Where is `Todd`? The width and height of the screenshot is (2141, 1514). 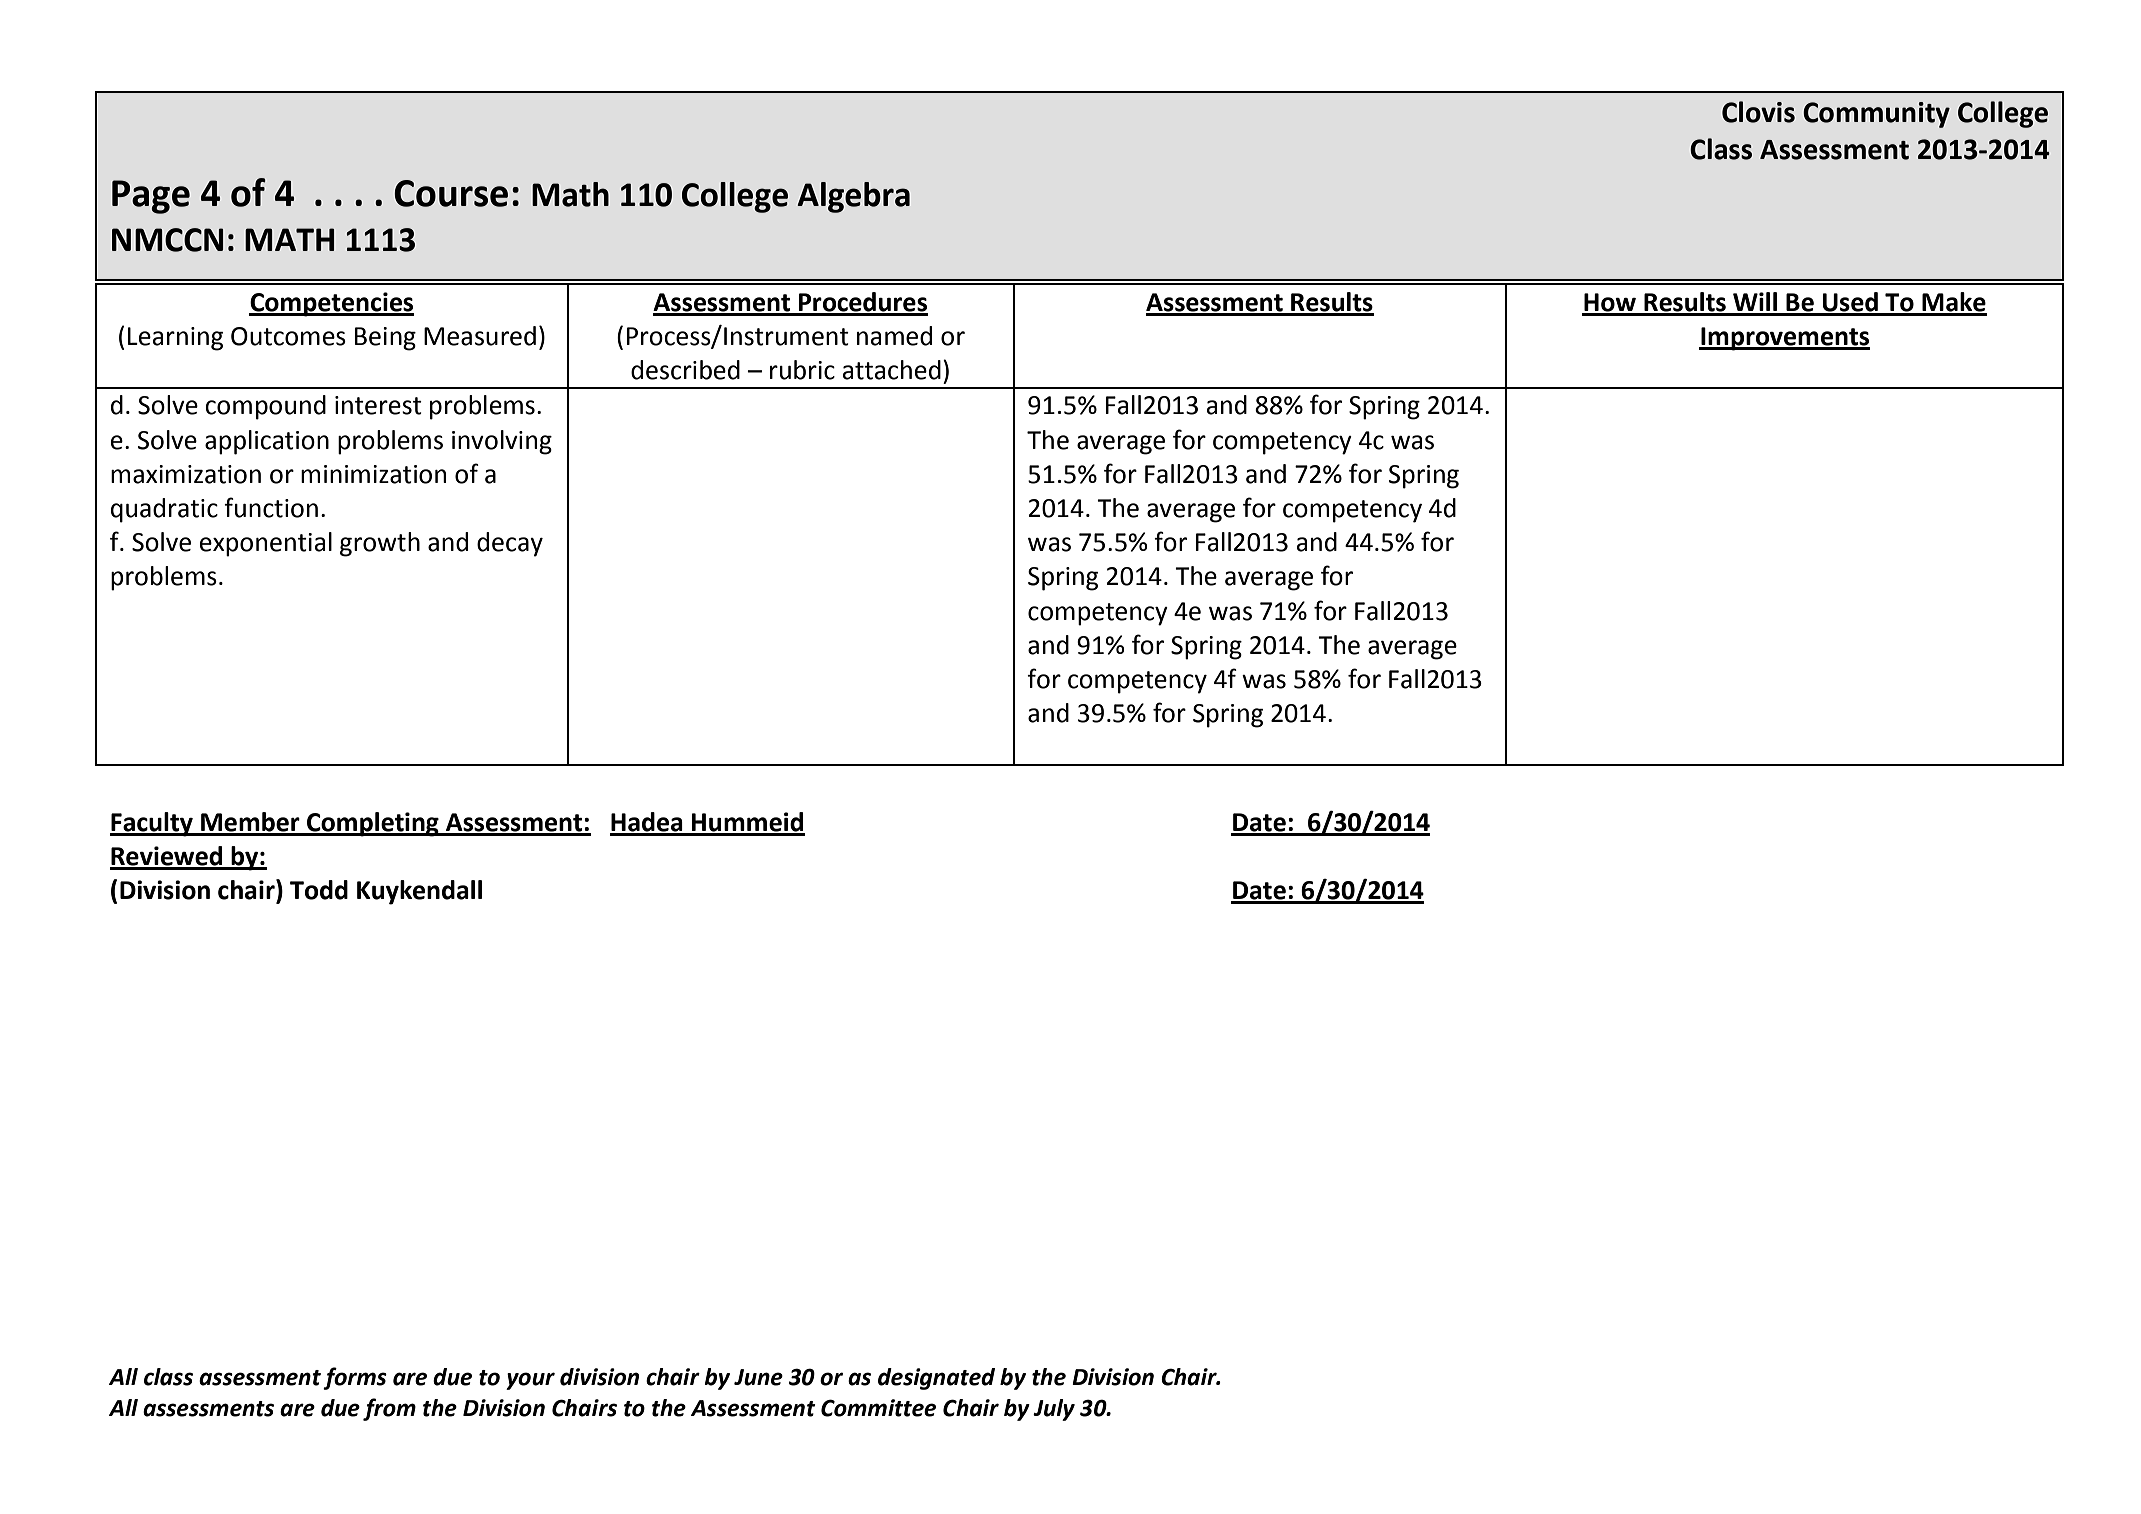 Todd is located at coordinates (319, 890).
